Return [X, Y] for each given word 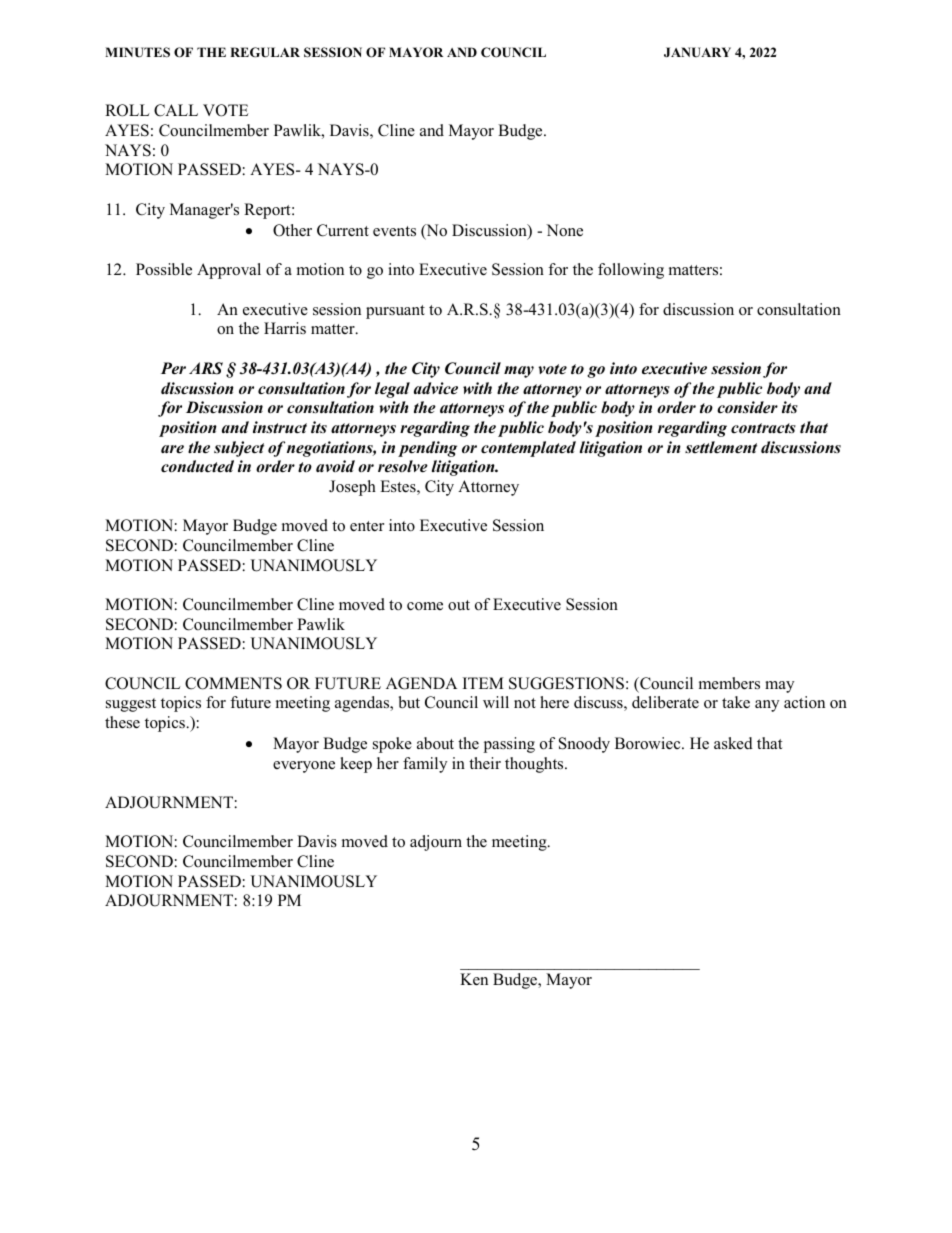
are [172, 449]
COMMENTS [233, 683]
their [485, 763]
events [394, 231]
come [425, 606]
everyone [304, 767]
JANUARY [697, 52]
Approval [229, 271]
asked [733, 743]
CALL [176, 110]
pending [427, 449]
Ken [474, 979]
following [631, 271]
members [729, 683]
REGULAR [265, 52]
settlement [721, 447]
